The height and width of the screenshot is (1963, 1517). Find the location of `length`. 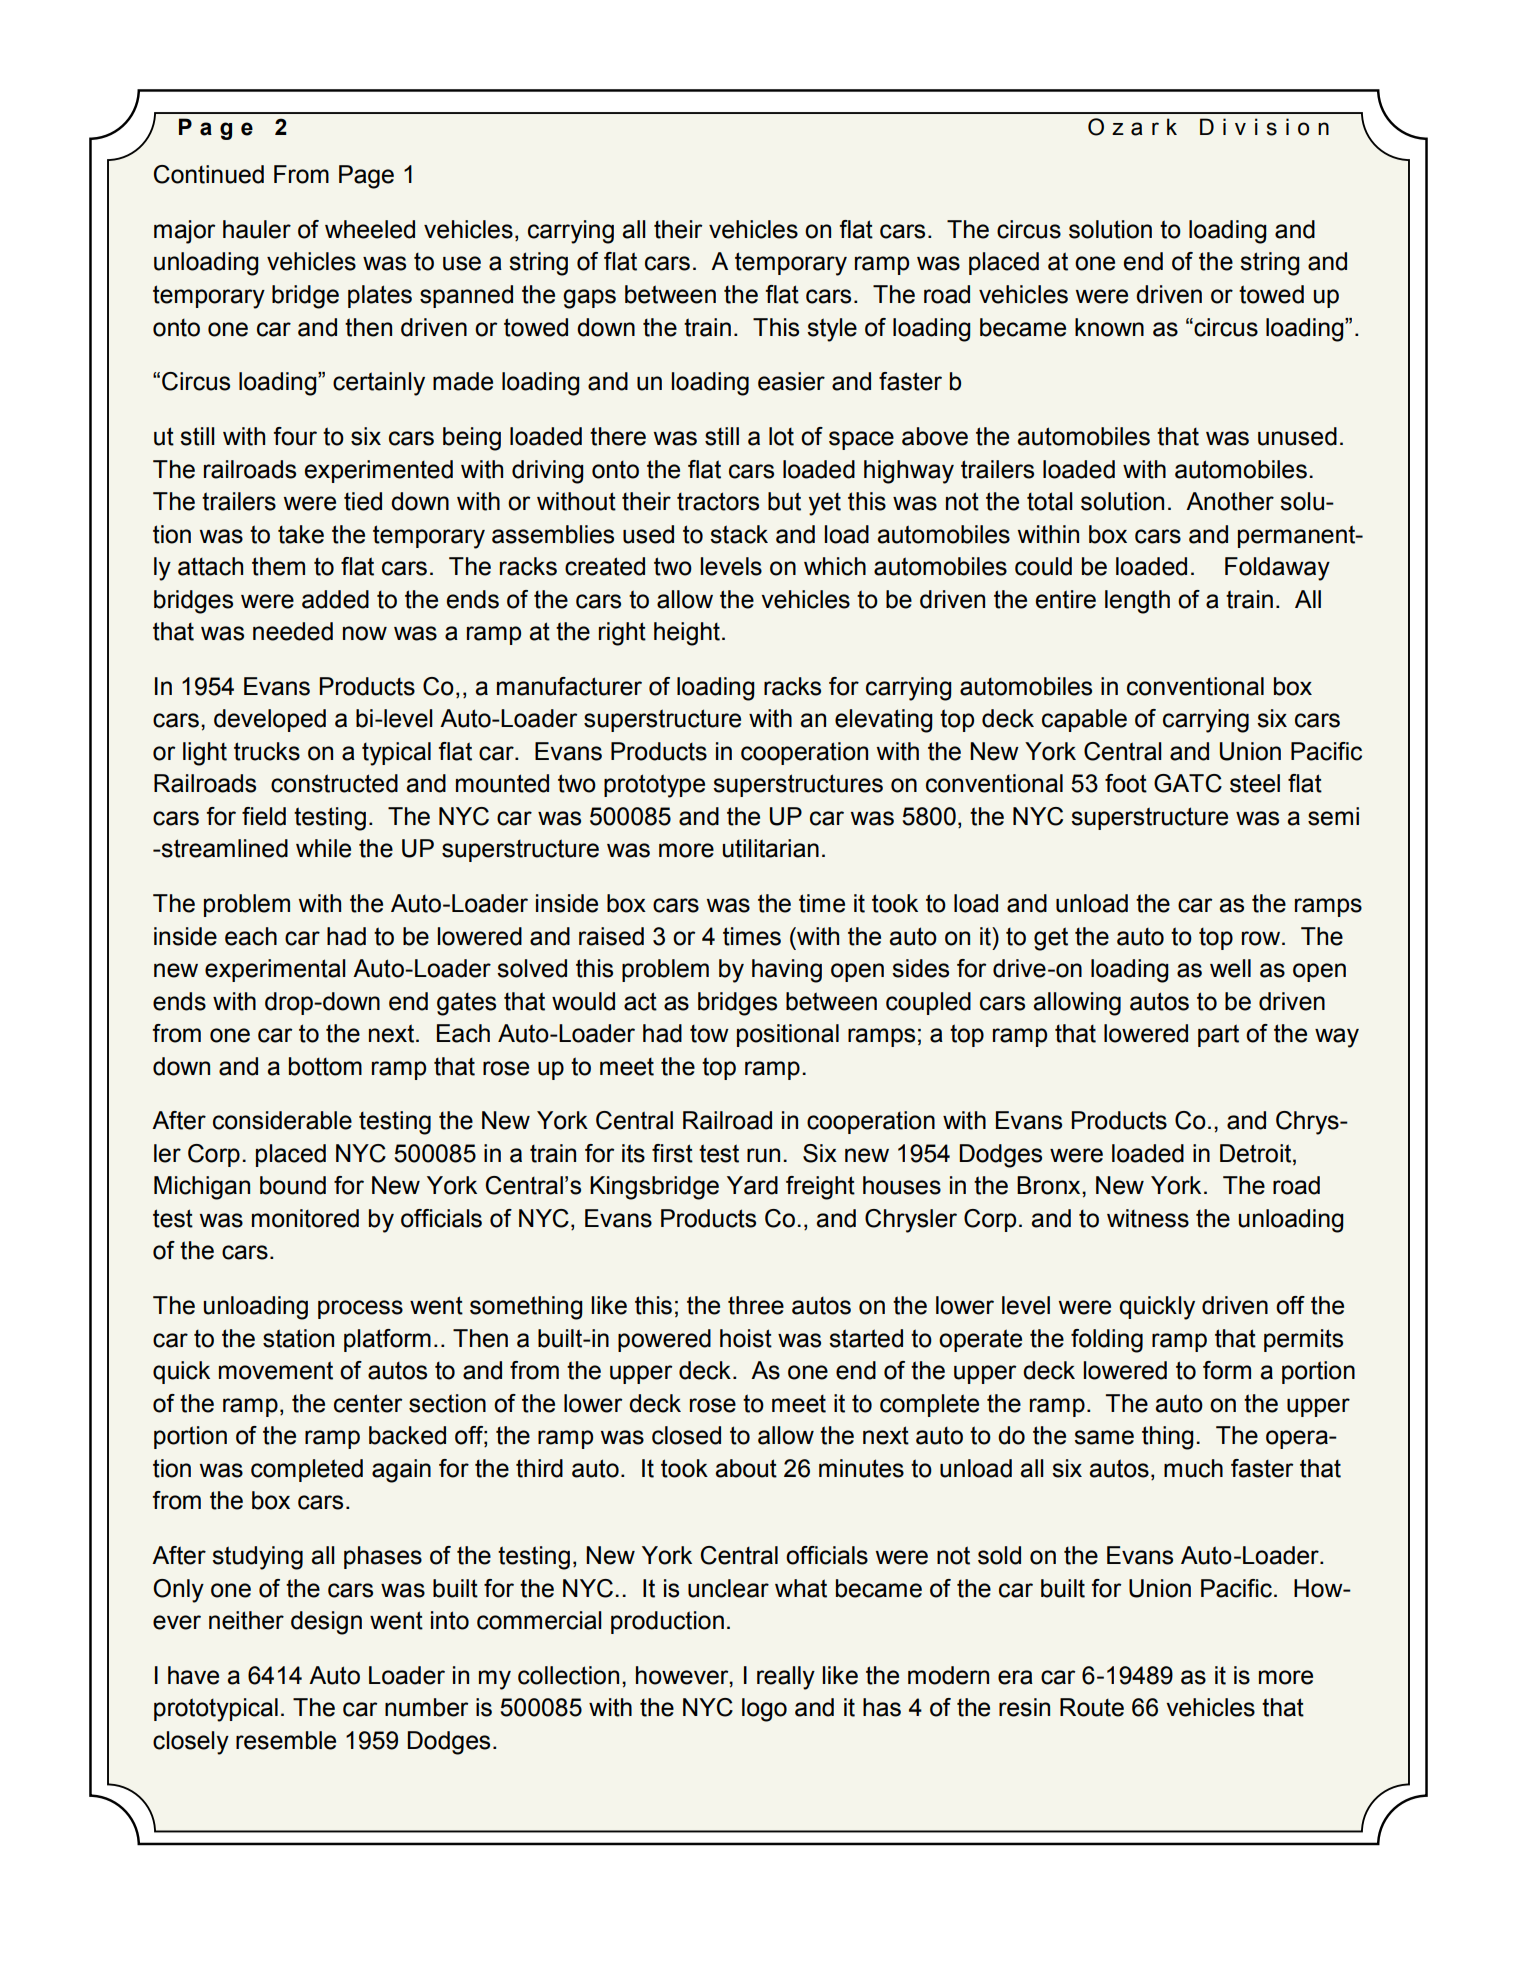

length is located at coordinates (1137, 602).
